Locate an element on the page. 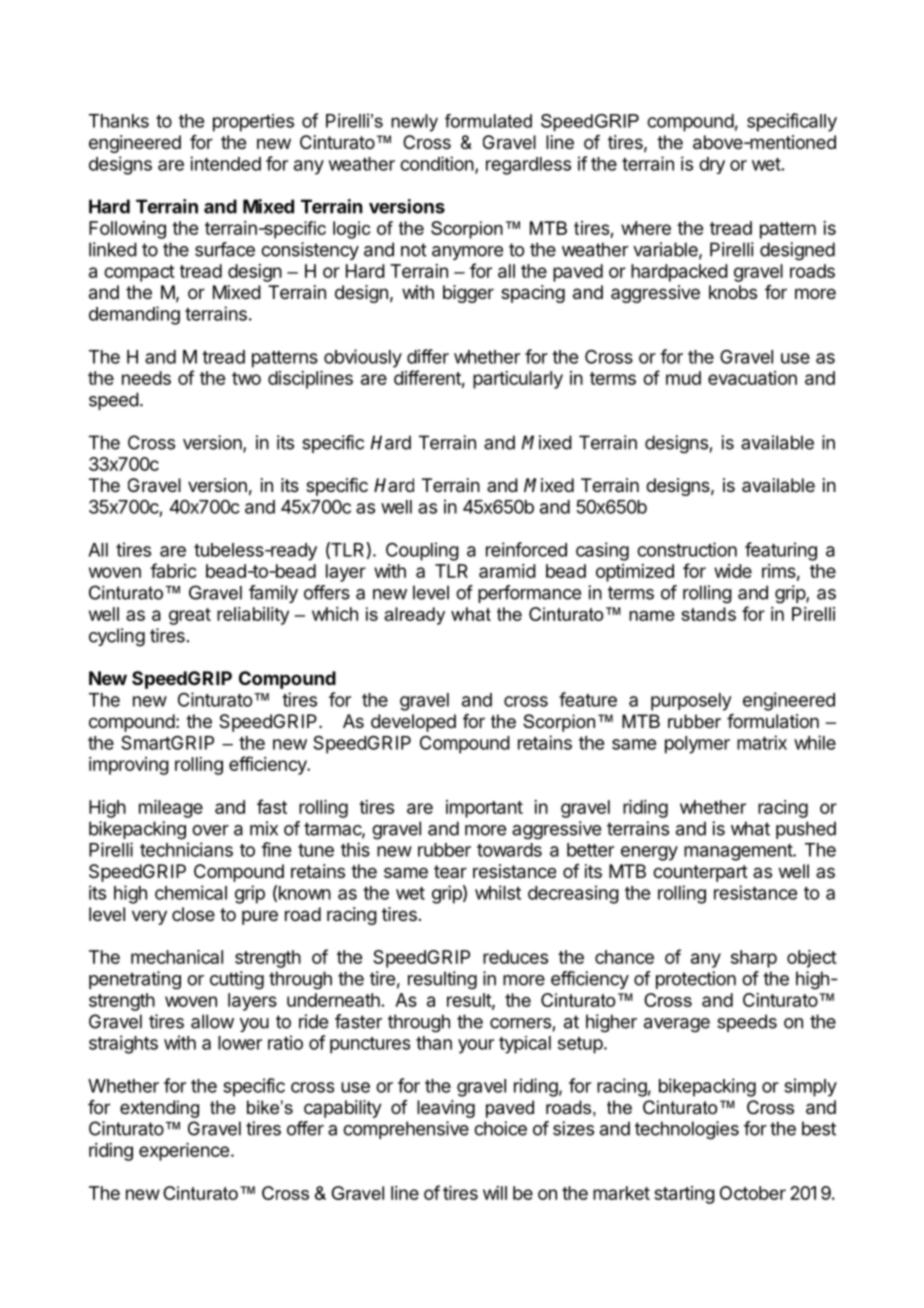 Image resolution: width=924 pixels, height=1308 pixels. intended is located at coordinates (225, 163).
